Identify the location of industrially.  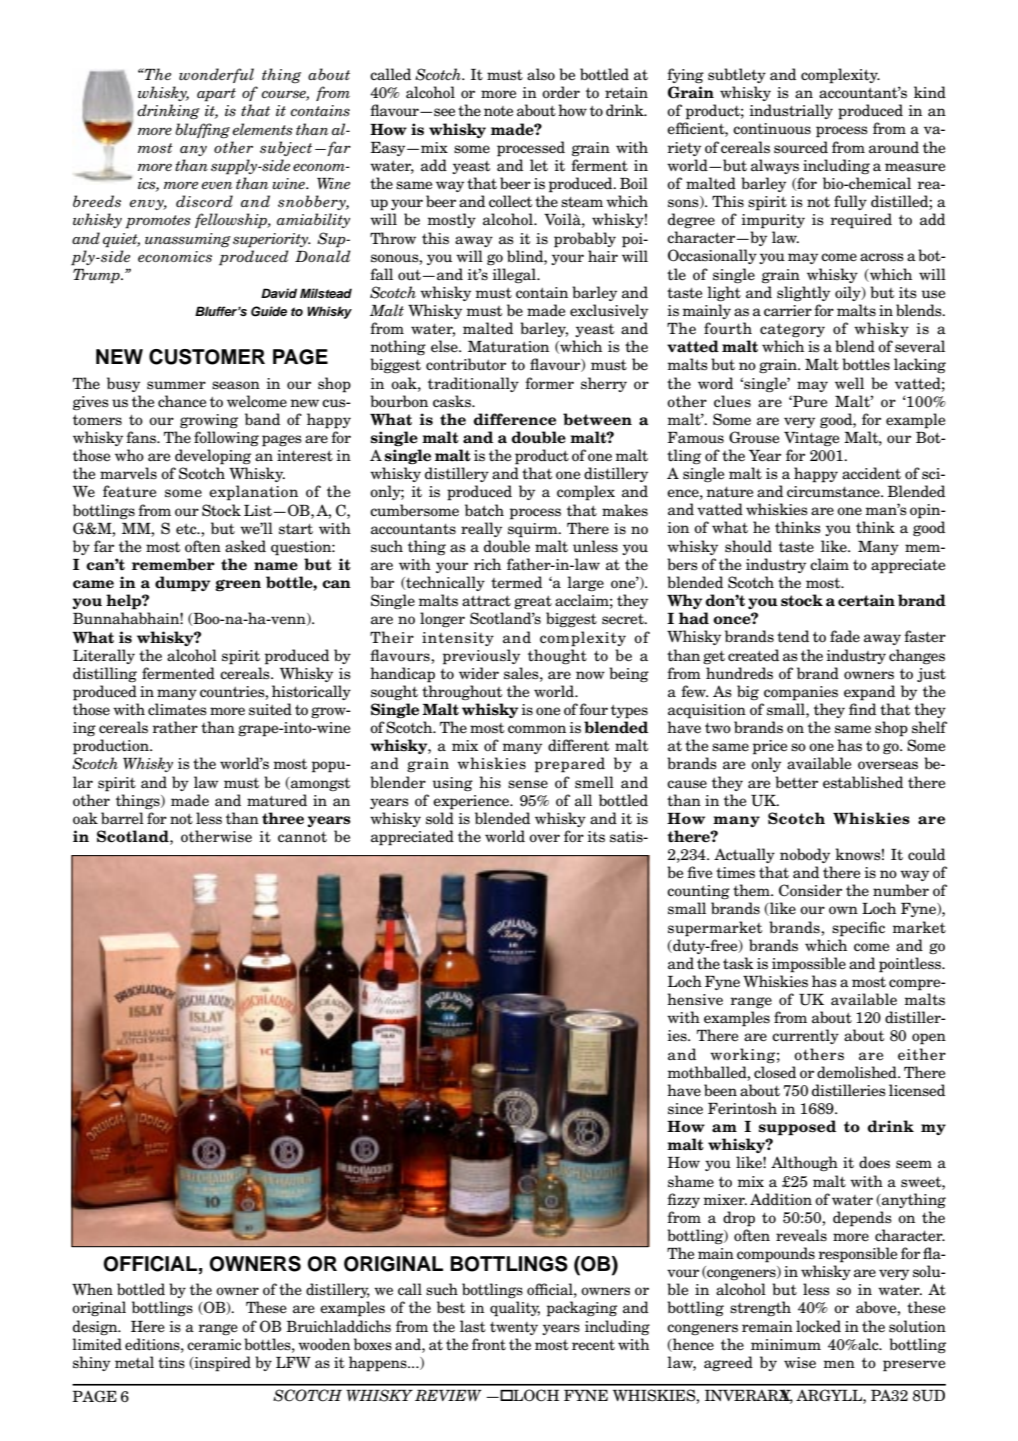
(791, 111).
